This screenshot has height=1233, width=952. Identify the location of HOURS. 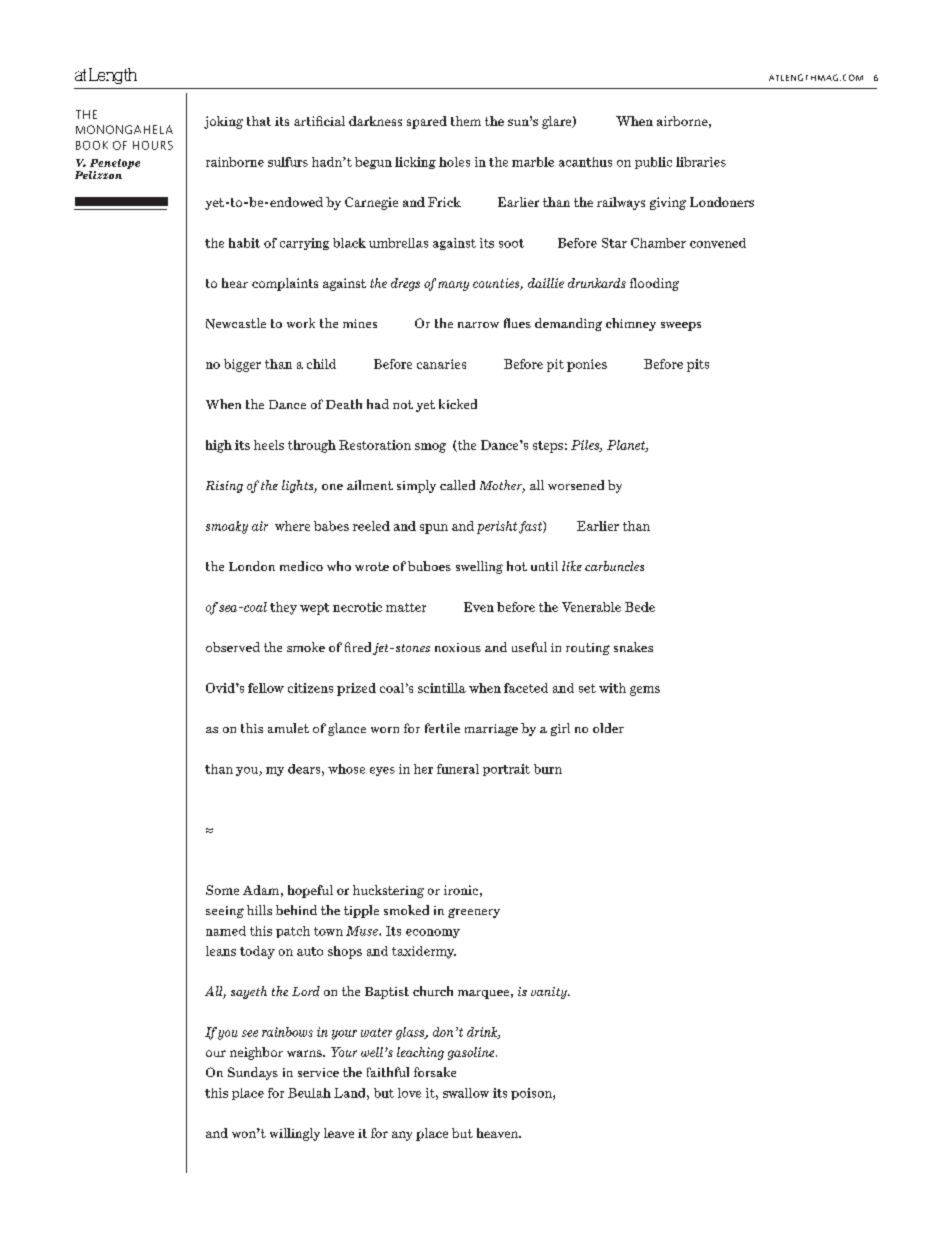
(153, 145).
